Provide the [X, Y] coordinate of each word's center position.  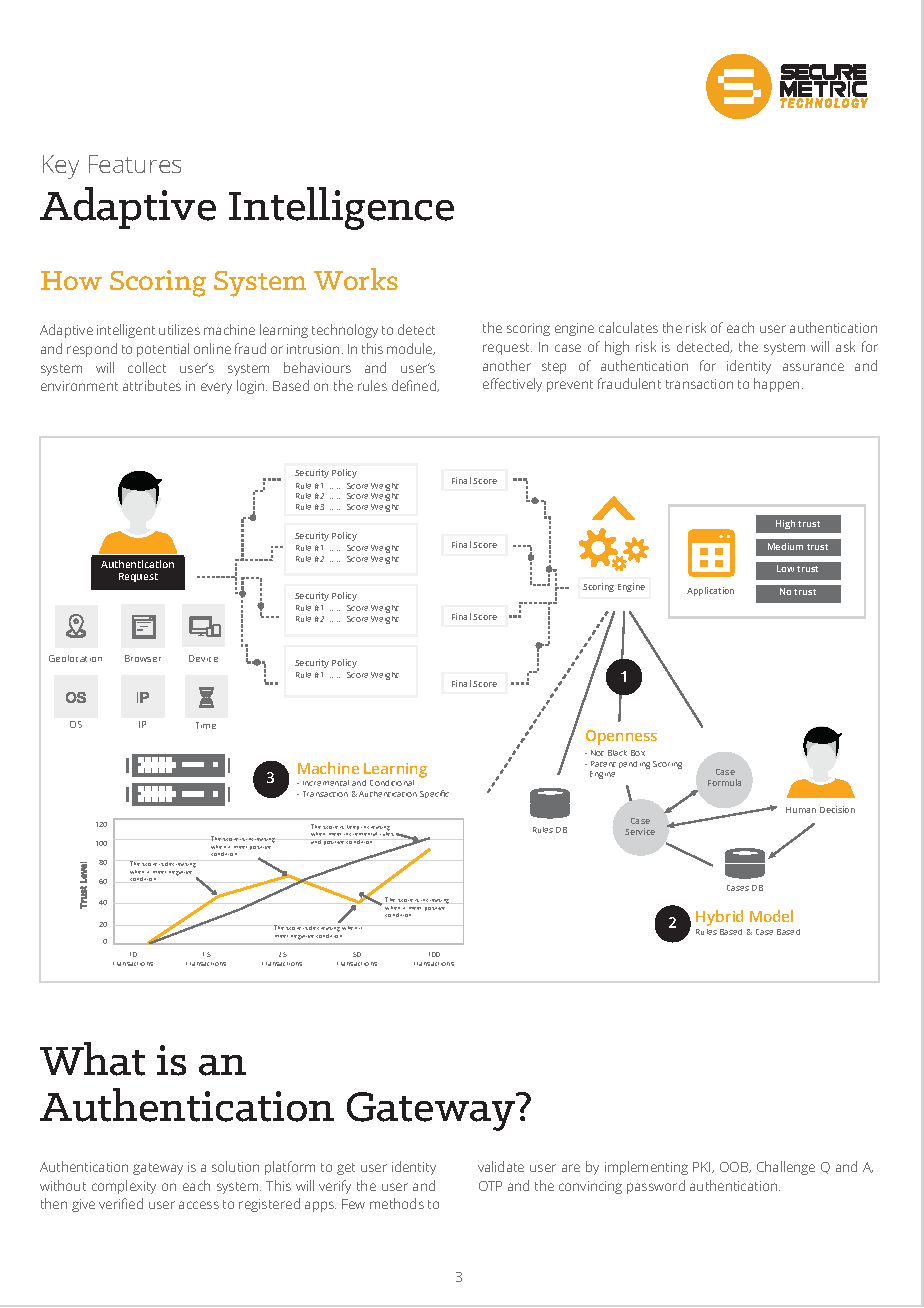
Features [135, 164]
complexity [124, 1187]
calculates [628, 327]
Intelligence [341, 208]
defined [415, 386]
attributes [152, 385]
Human [801, 810]
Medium [785, 546]
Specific [434, 794]
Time [206, 725]
